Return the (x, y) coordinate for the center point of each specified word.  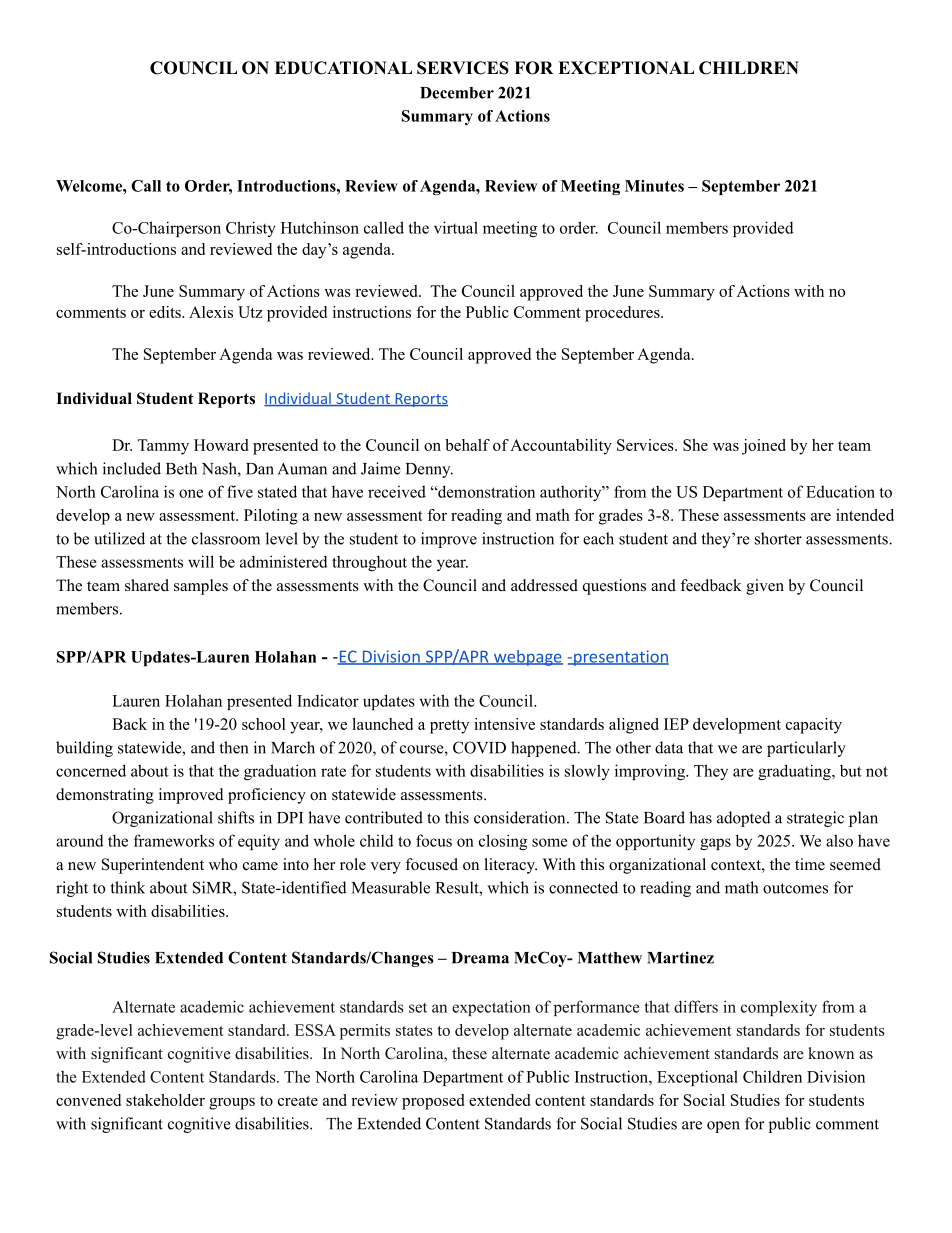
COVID (479, 747)
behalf (467, 445)
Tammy (163, 447)
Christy (251, 229)
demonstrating (105, 796)
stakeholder (165, 1100)
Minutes (654, 186)
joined (764, 447)
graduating (795, 772)
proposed (433, 1102)
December (457, 93)
